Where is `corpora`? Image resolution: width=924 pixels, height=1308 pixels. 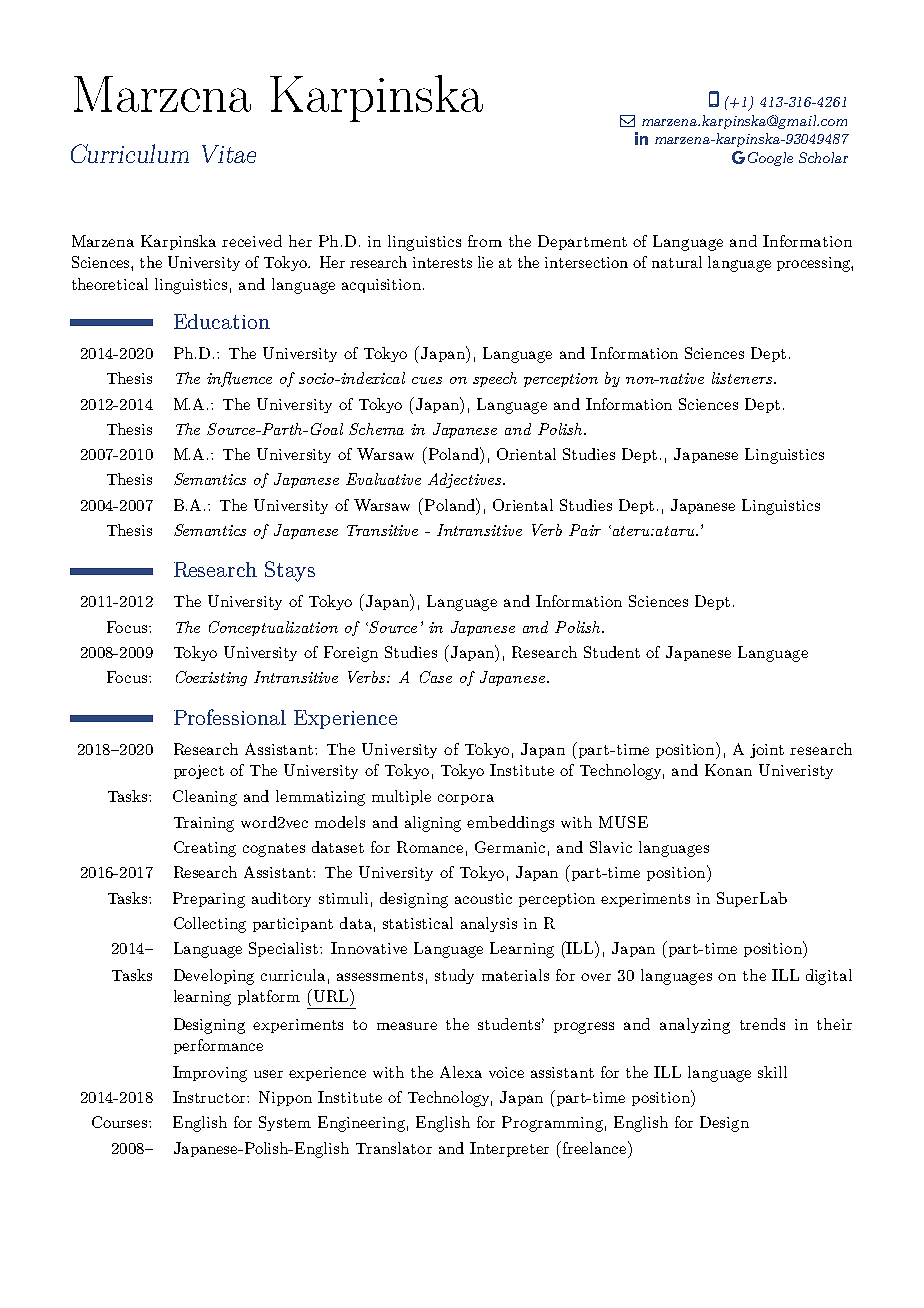 corpora is located at coordinates (466, 799).
